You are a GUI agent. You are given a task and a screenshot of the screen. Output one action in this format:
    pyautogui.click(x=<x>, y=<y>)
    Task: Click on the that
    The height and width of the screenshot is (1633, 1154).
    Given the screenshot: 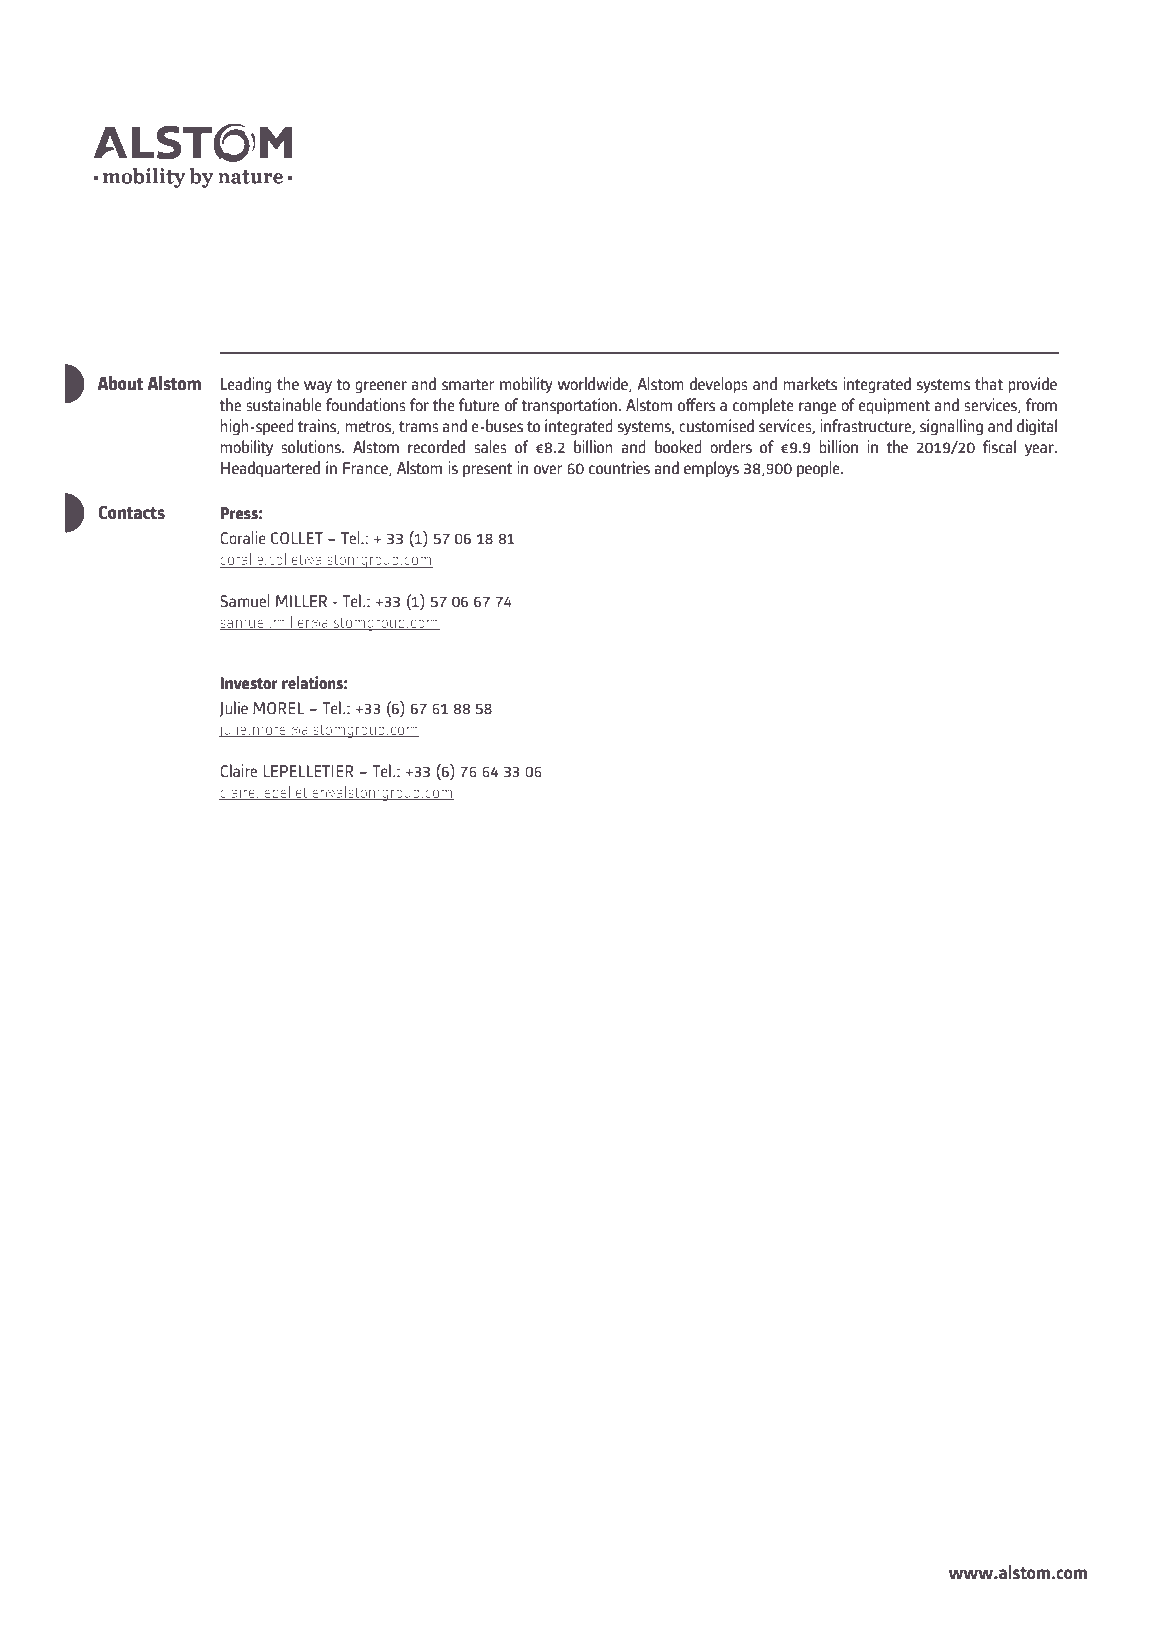 What is the action you would take?
    pyautogui.click(x=989, y=384)
